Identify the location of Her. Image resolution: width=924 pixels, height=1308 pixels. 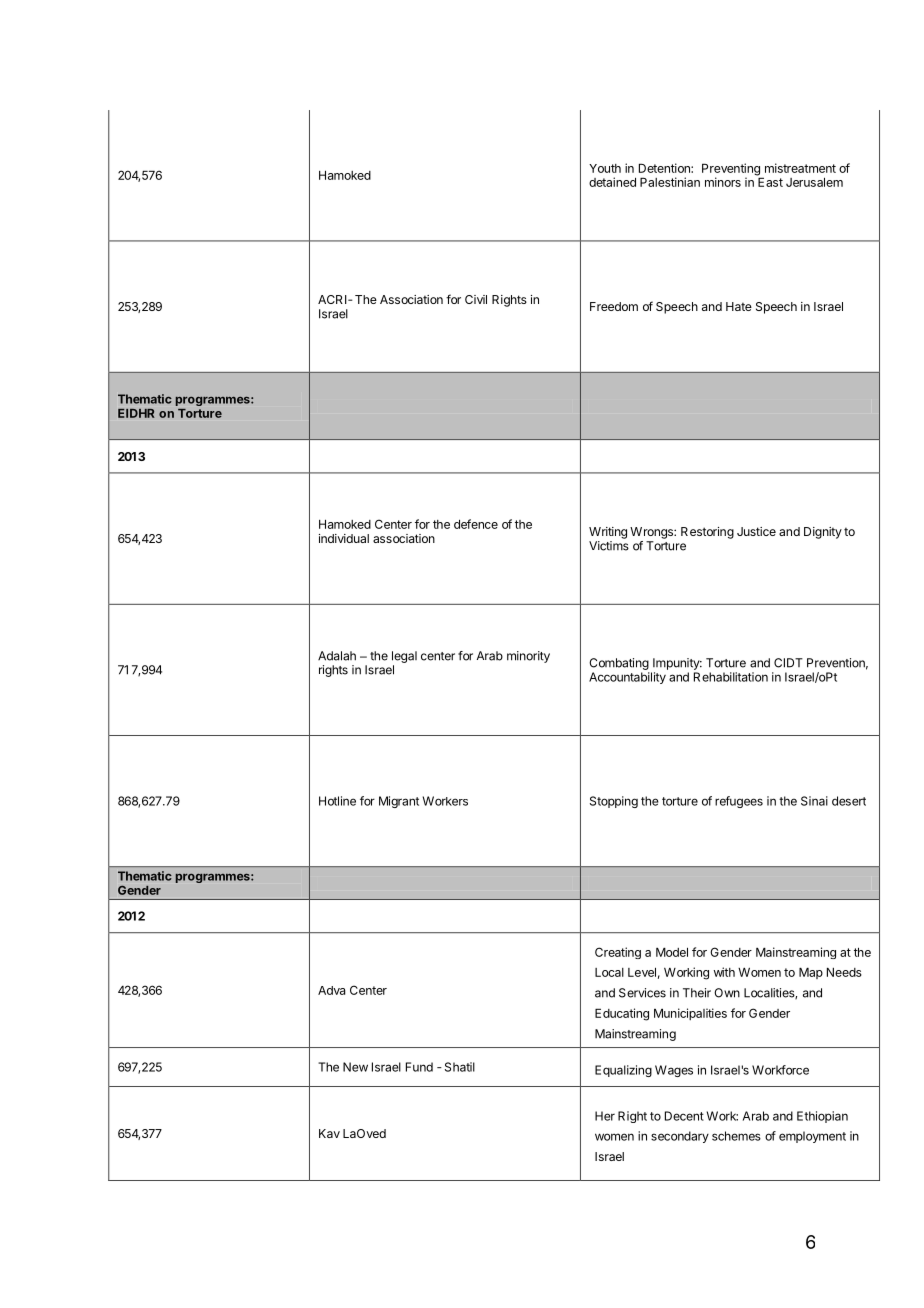
(605, 1116).
